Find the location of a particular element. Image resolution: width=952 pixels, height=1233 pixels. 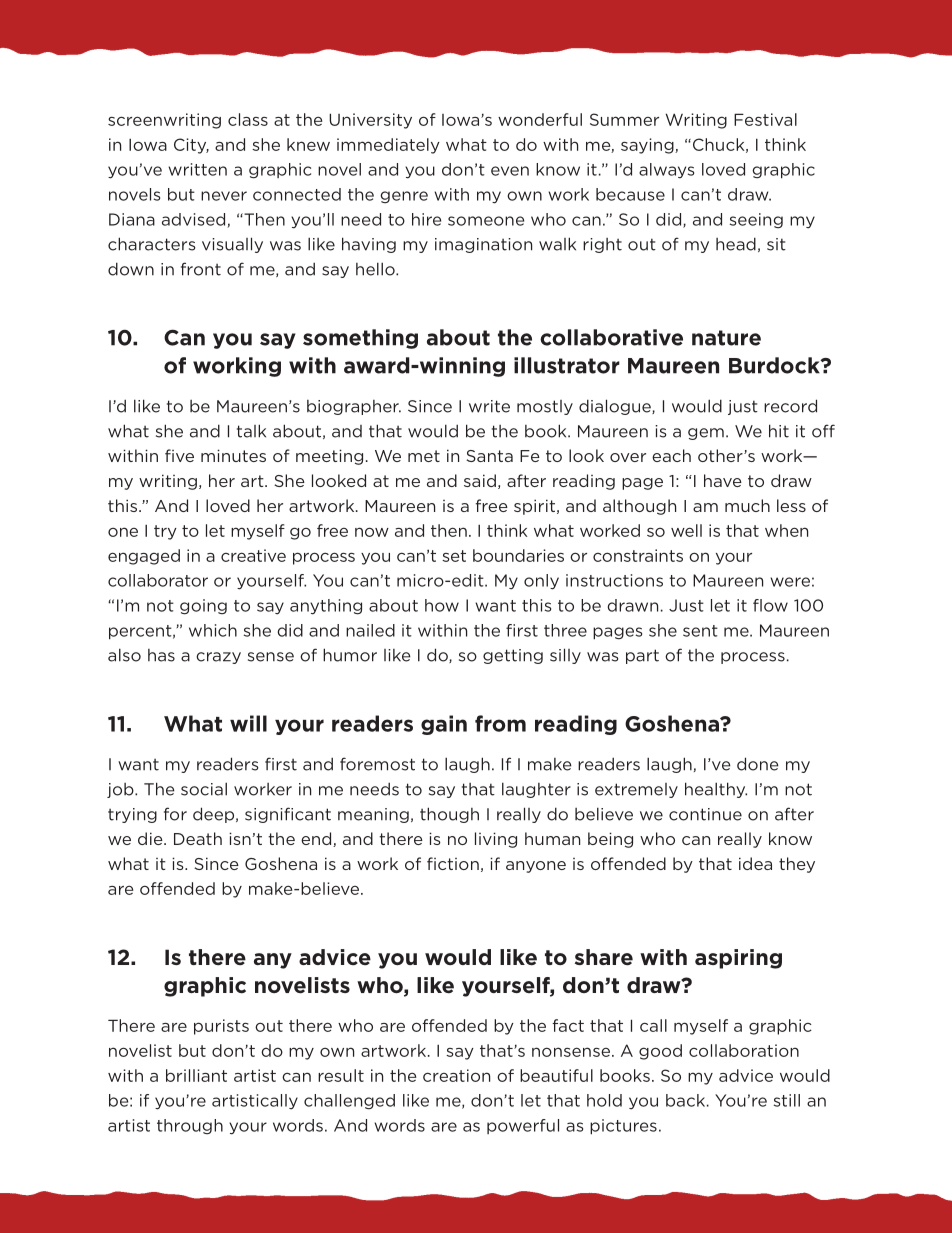

Death is located at coordinates (198, 838).
